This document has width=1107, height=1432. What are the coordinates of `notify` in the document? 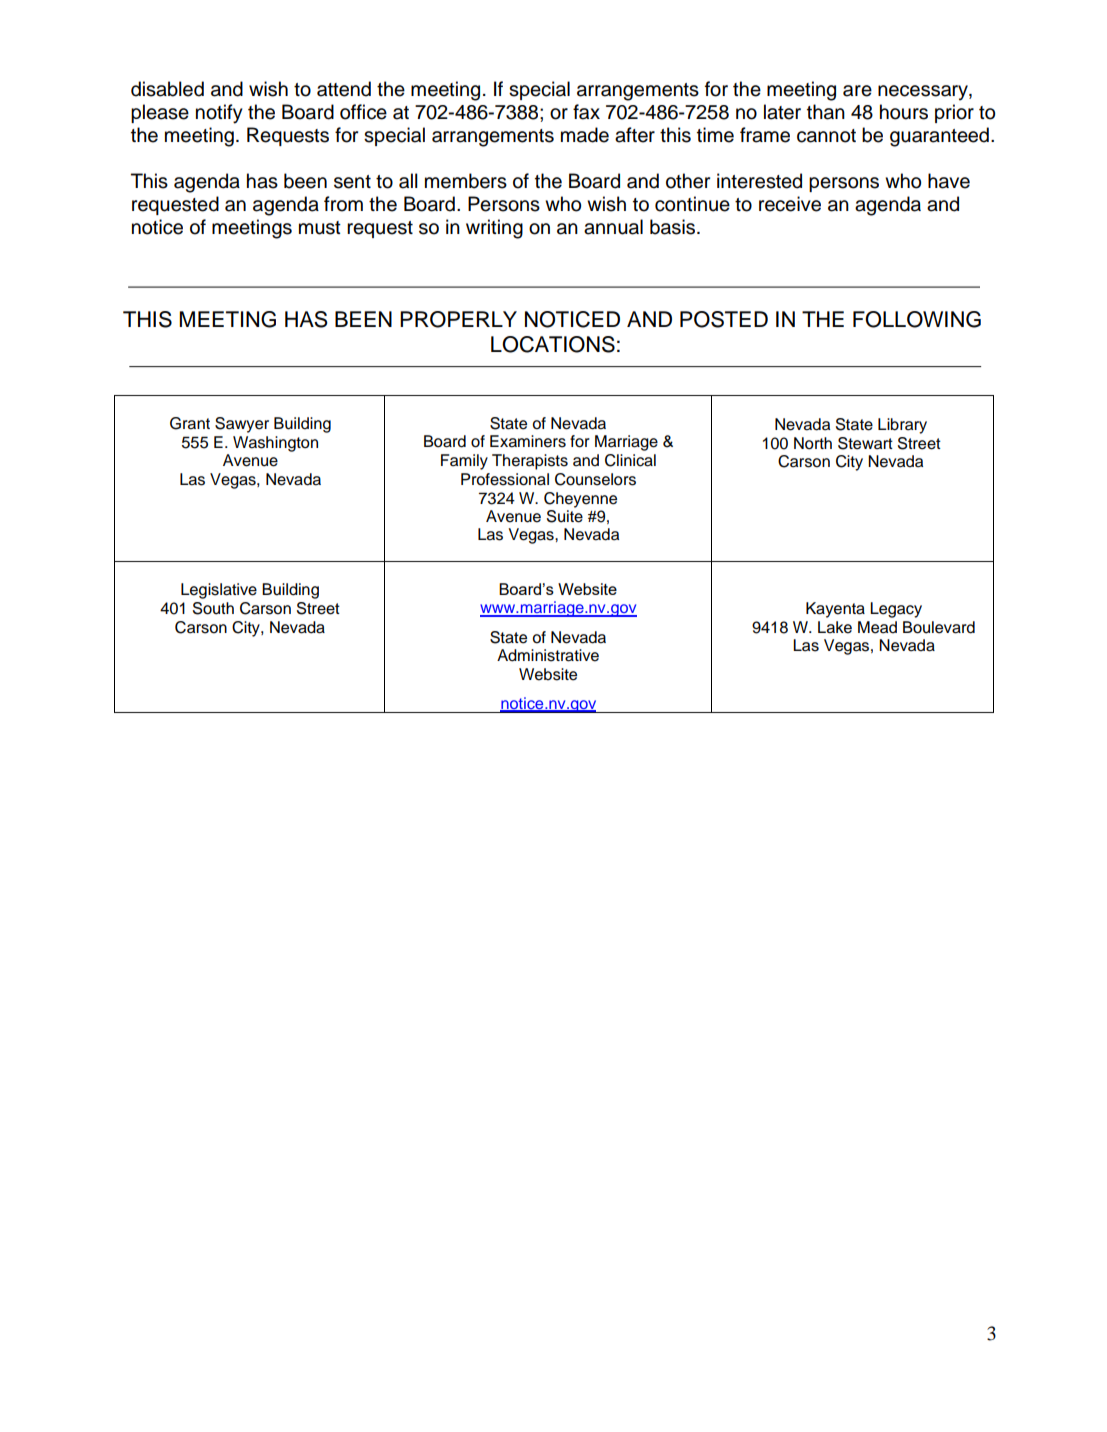 It's located at (219, 114).
